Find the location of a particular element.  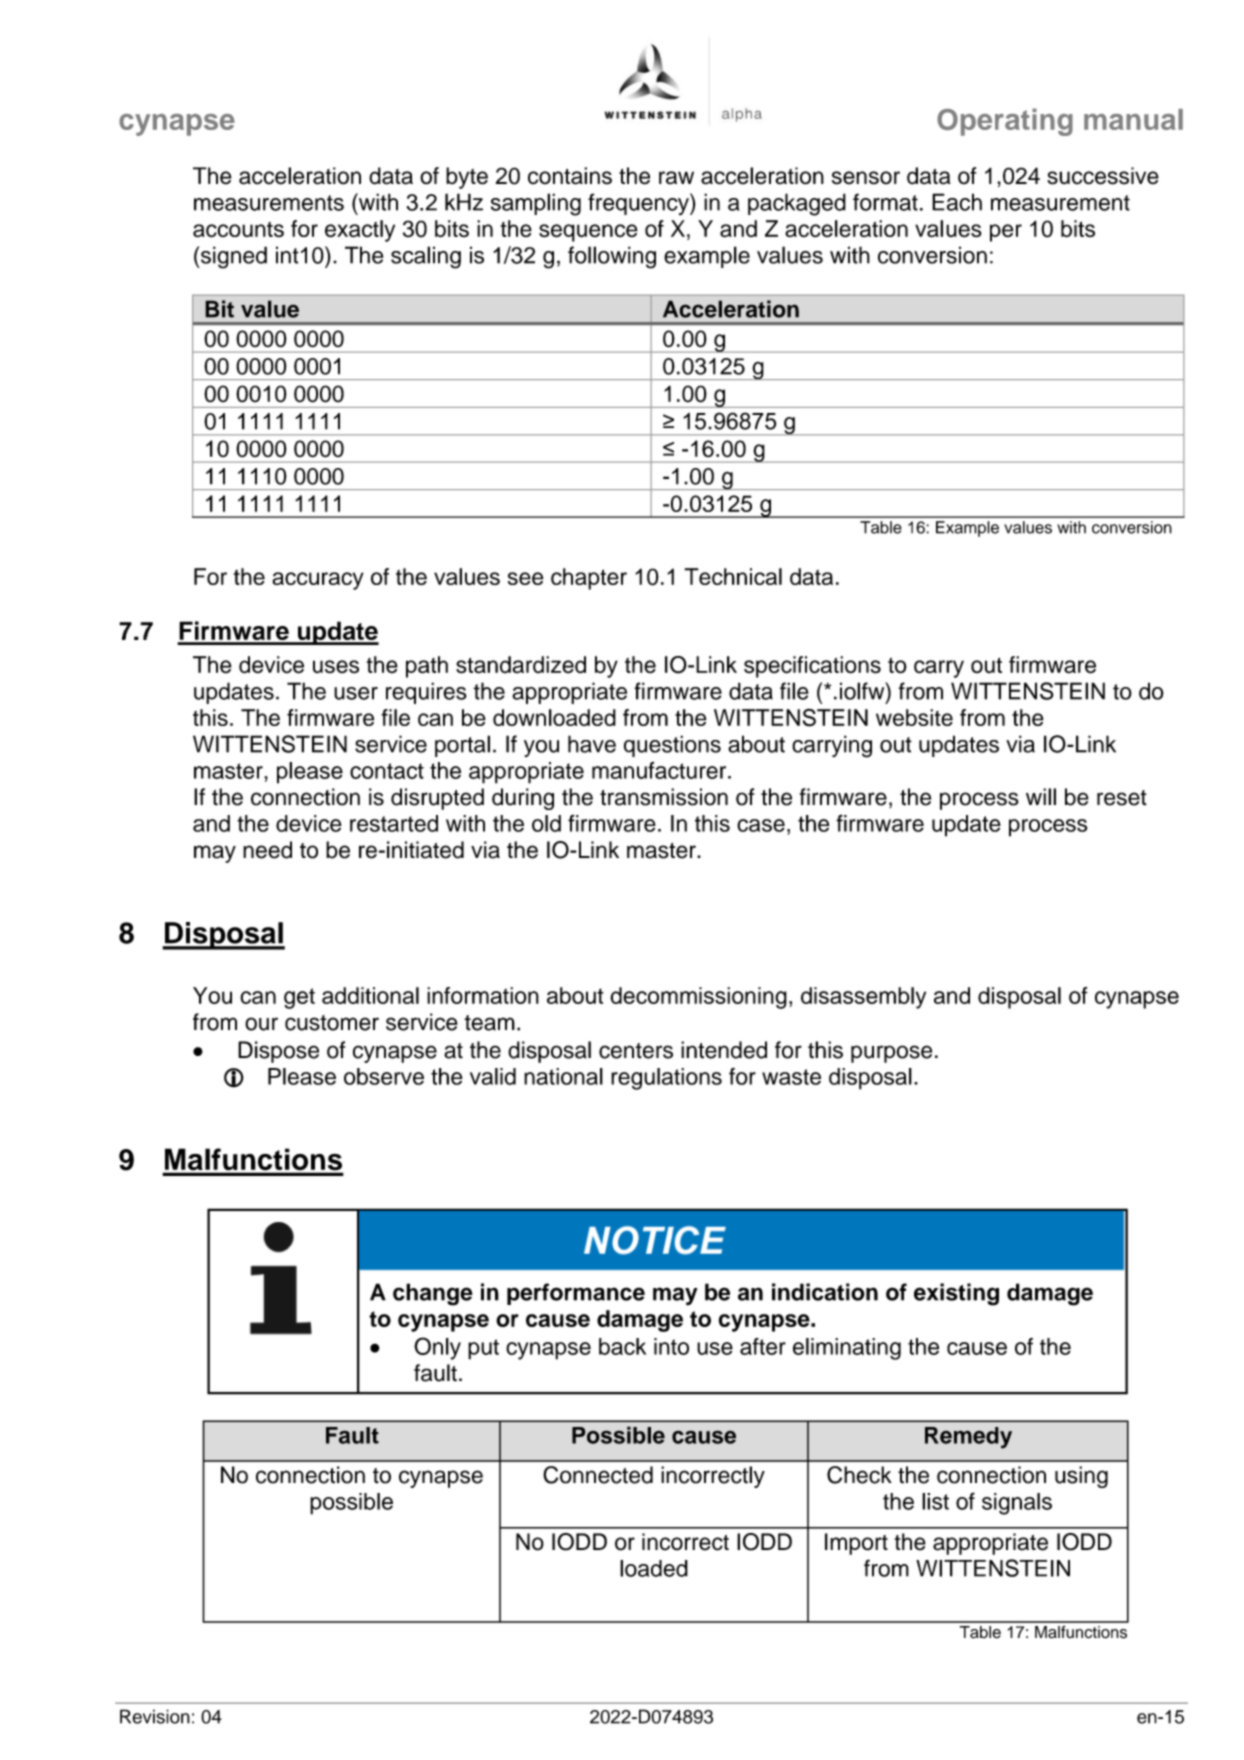

existing is located at coordinates (956, 1294).
